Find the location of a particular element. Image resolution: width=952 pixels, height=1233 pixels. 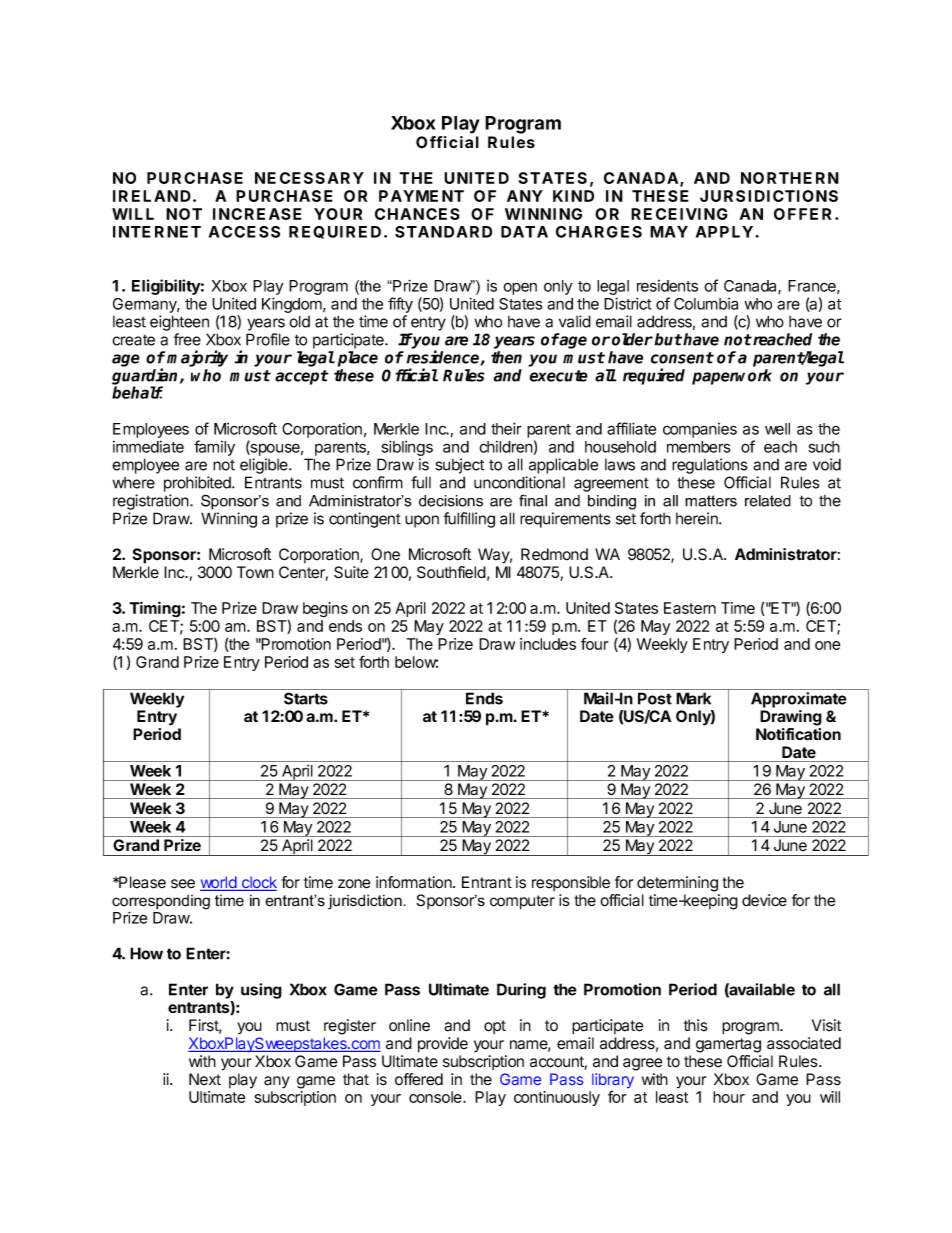

prohibited is located at coordinates (198, 484).
